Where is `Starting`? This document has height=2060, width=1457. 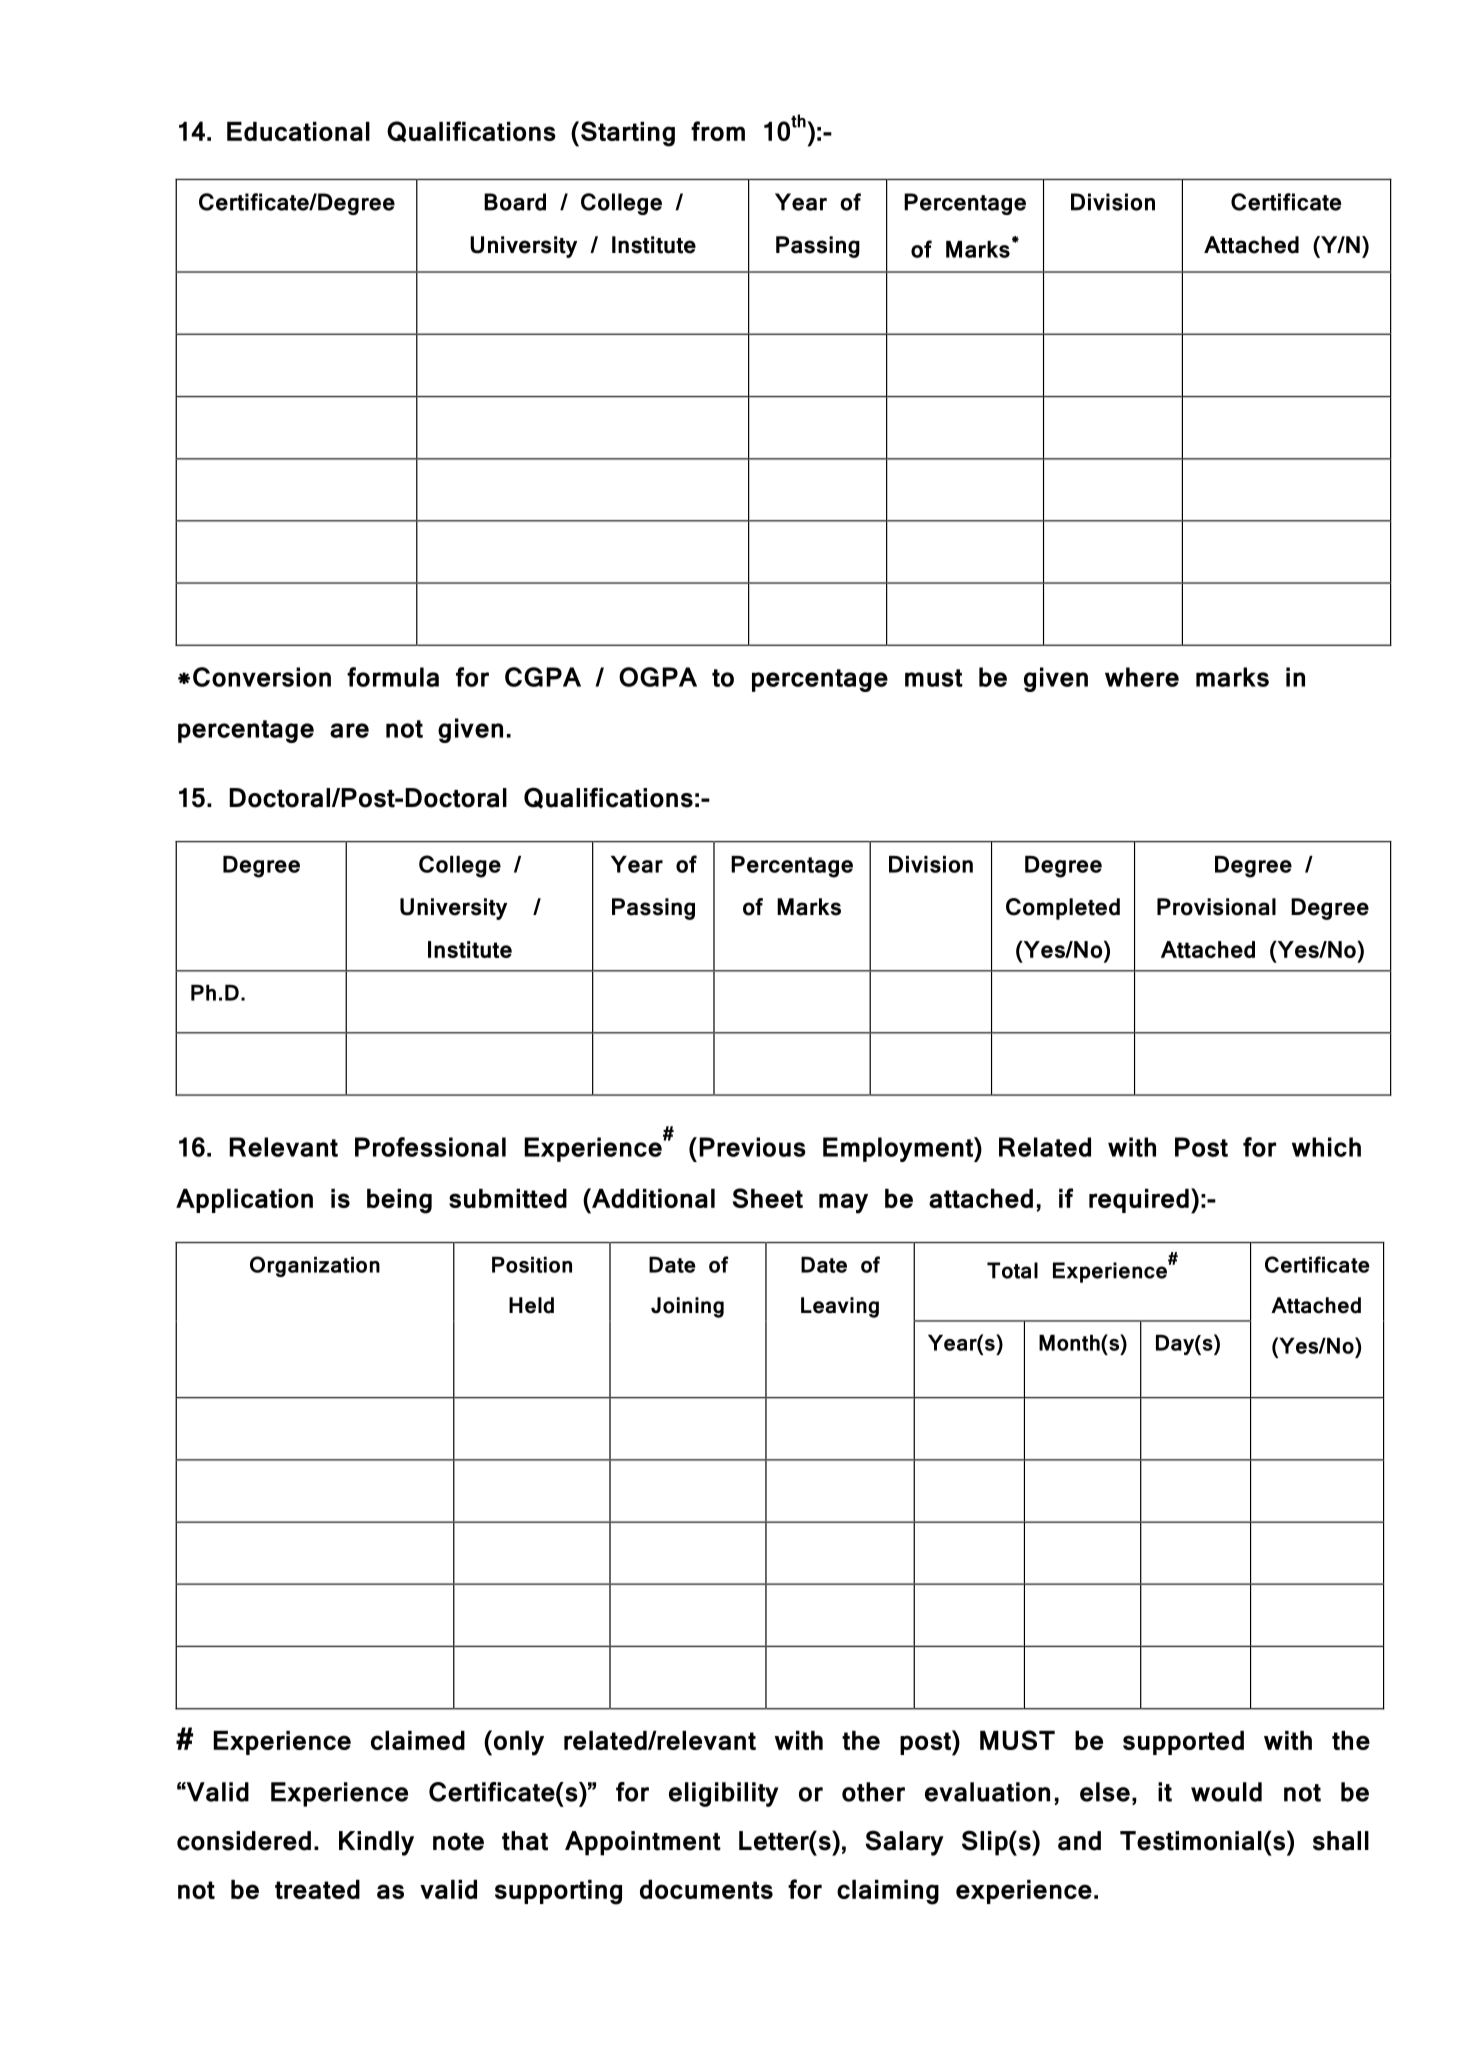 Starting is located at coordinates (628, 134).
